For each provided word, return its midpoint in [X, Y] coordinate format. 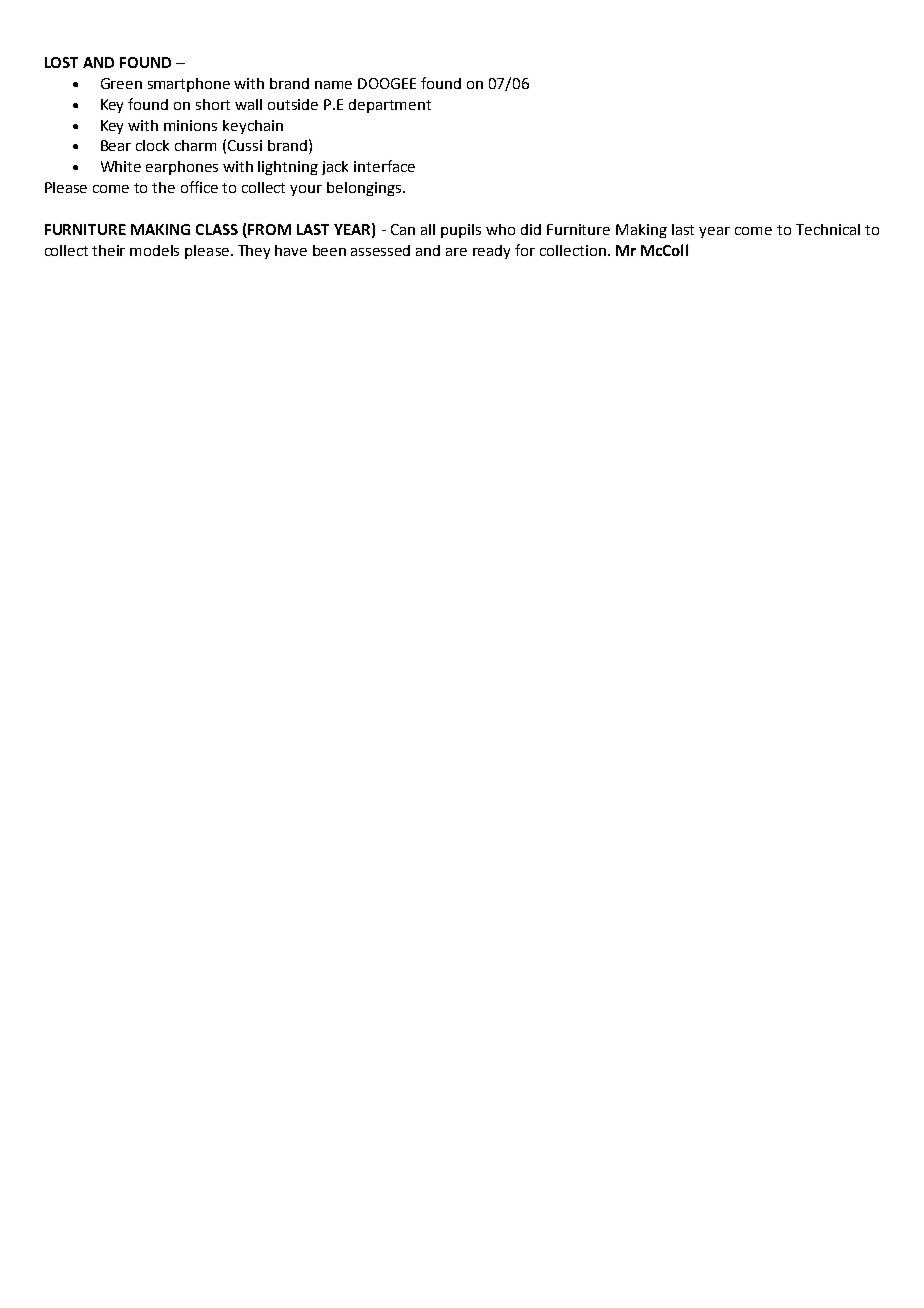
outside [293, 104]
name [333, 85]
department [390, 106]
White [121, 166]
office [199, 187]
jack [335, 168]
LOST [61, 62]
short [213, 104]
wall [248, 104]
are [456, 252]
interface [384, 166]
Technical [828, 229]
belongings [364, 189]
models [154, 250]
